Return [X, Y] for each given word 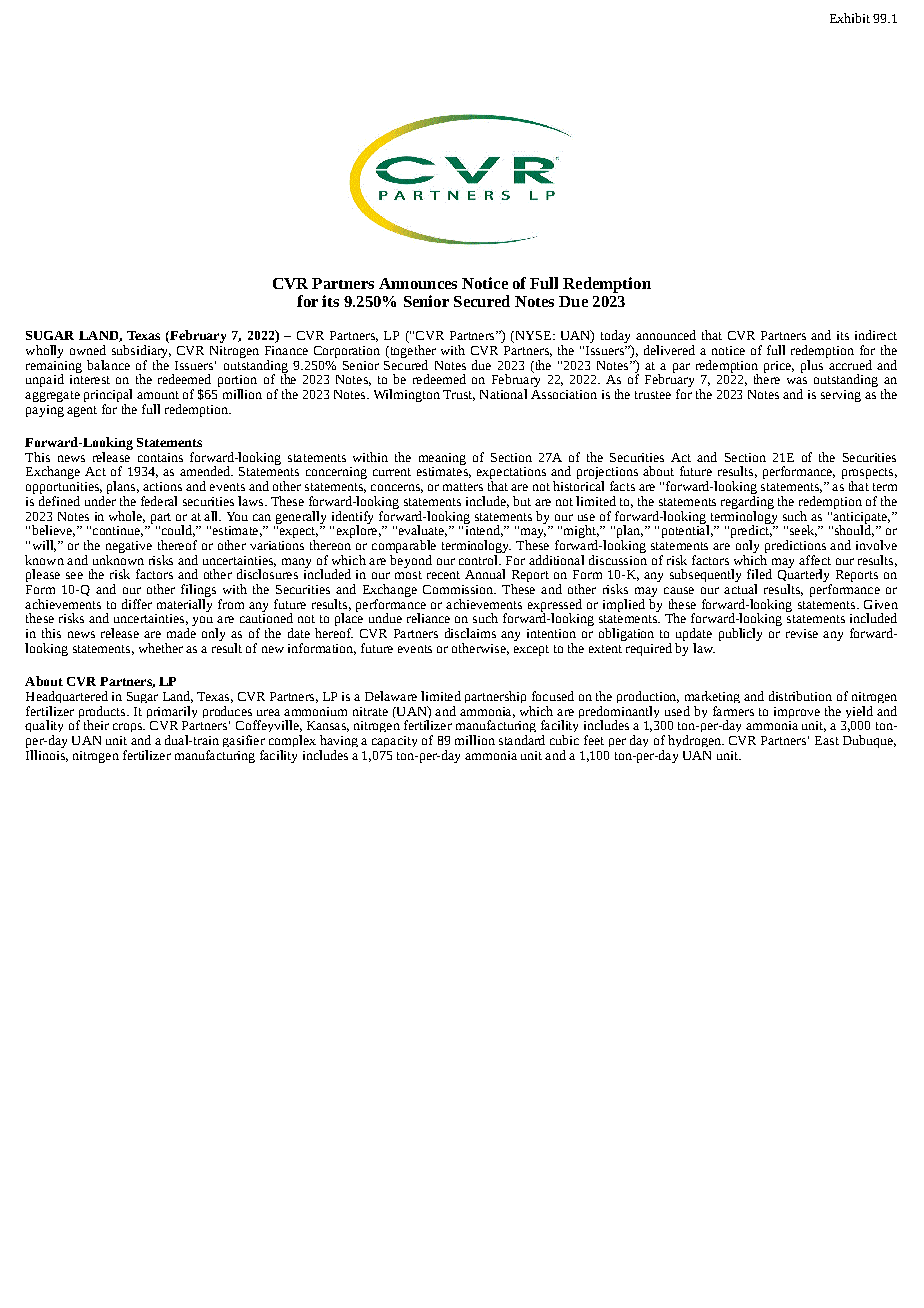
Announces [418, 283]
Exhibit [850, 18]
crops [128, 727]
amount [158, 395]
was [797, 380]
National [503, 394]
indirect [876, 335]
